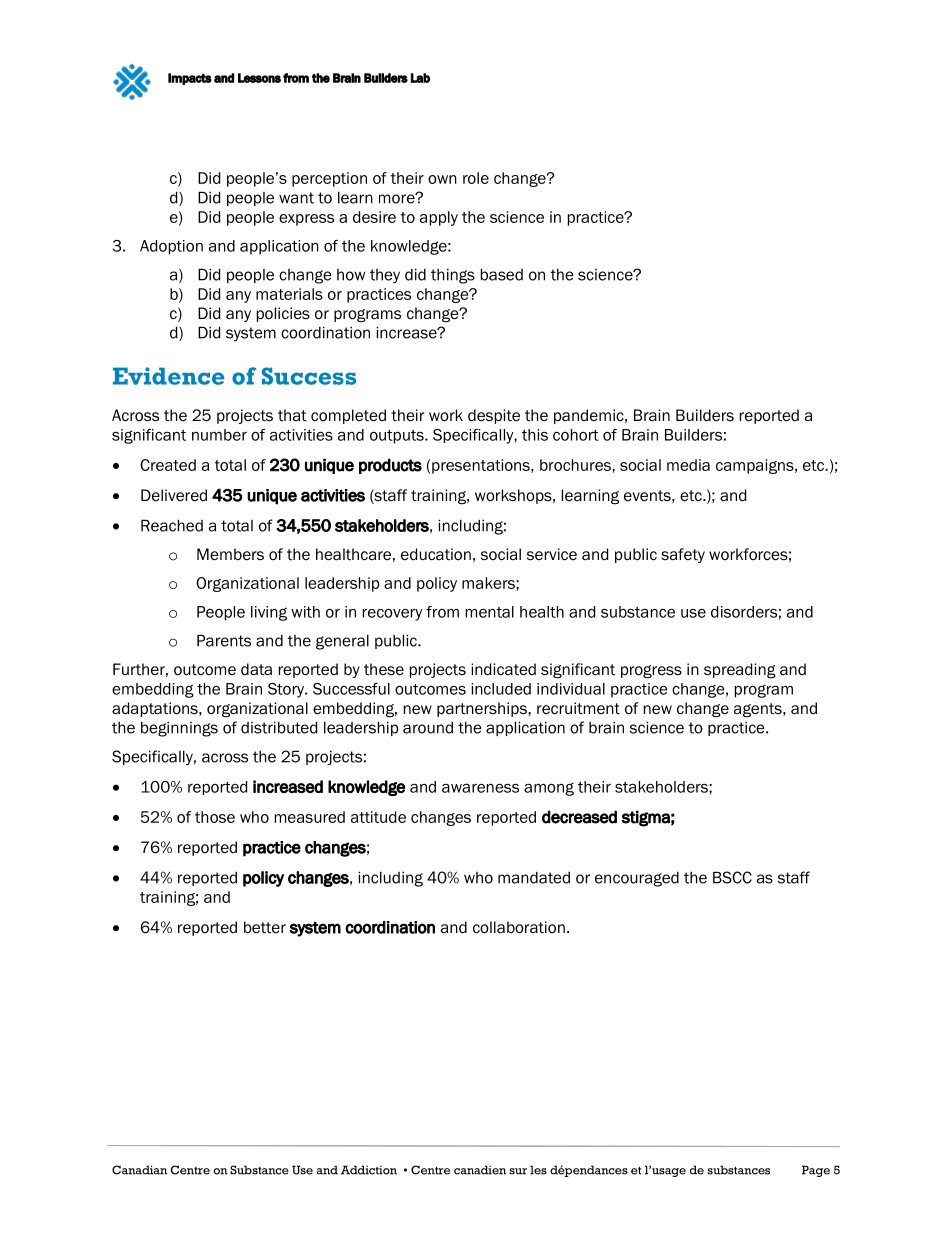 Image resolution: width=952 pixels, height=1233 pixels. What do you see at coordinates (740, 670) in the page?
I see `spreading` at bounding box center [740, 670].
